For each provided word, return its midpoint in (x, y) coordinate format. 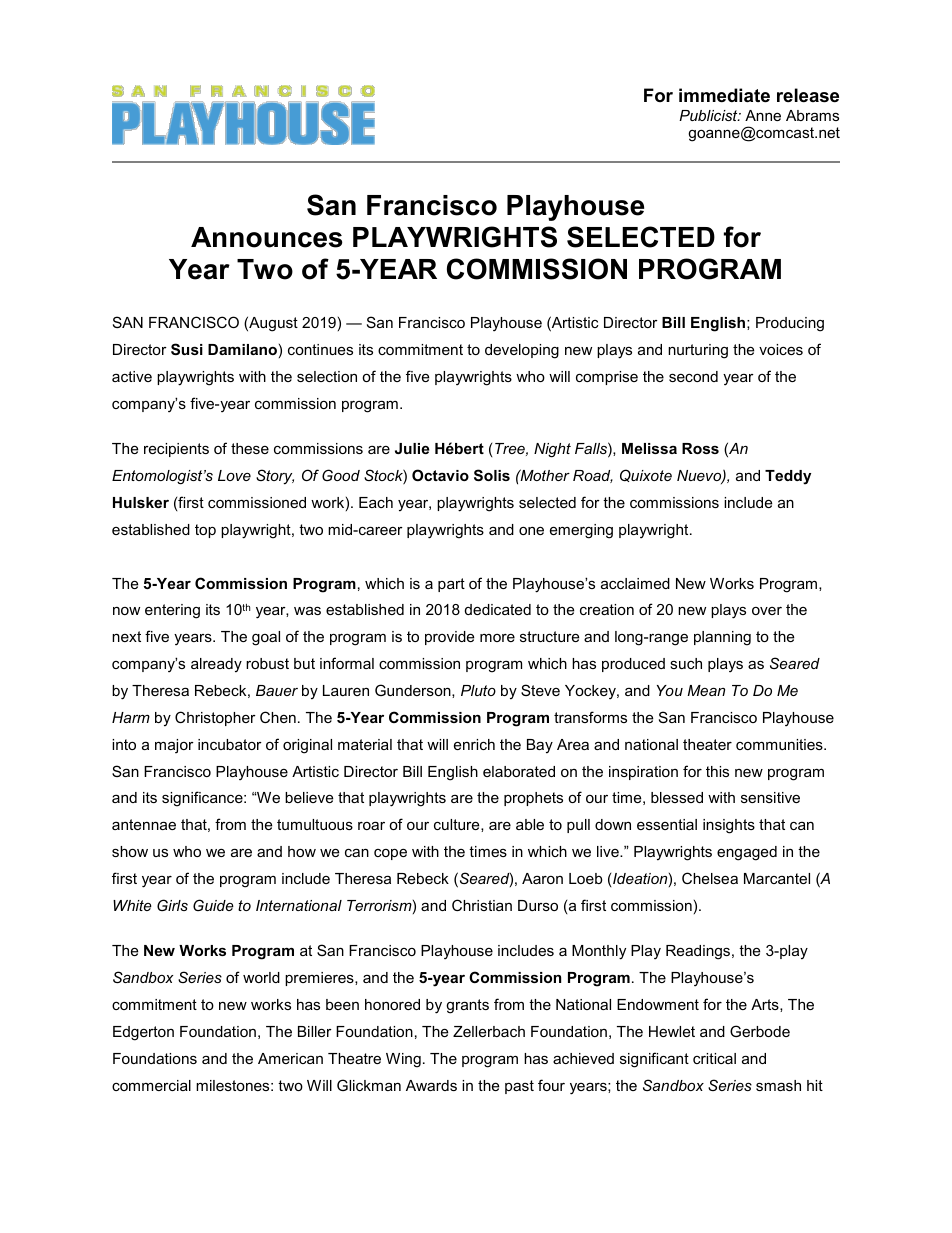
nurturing (698, 351)
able (530, 824)
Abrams (812, 115)
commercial (151, 1085)
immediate (724, 95)
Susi (187, 349)
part (451, 585)
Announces (267, 237)
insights (729, 826)
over (767, 611)
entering (172, 611)
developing (522, 351)
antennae (144, 824)
